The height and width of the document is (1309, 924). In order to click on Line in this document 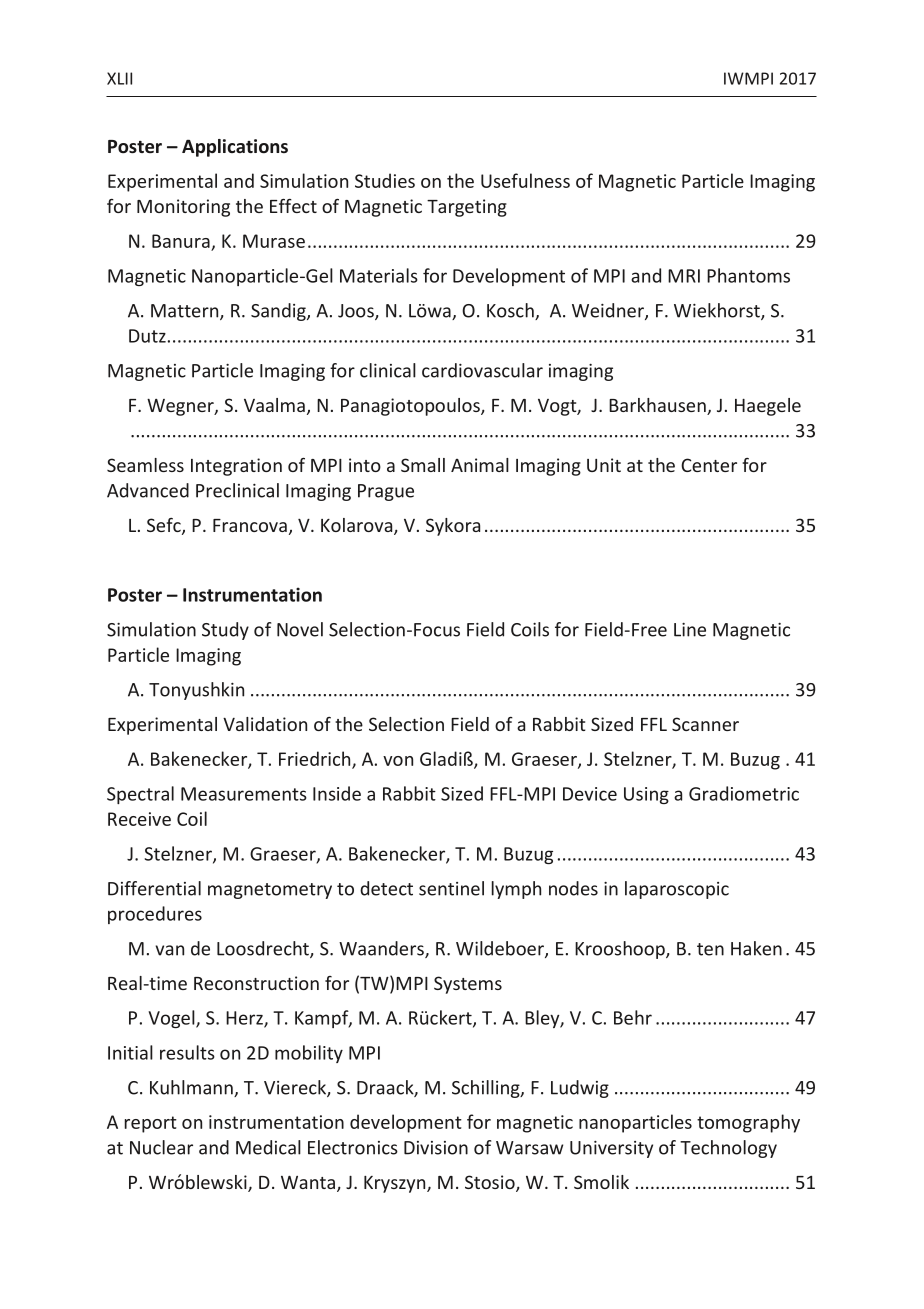, I will do `click(690, 630)`.
